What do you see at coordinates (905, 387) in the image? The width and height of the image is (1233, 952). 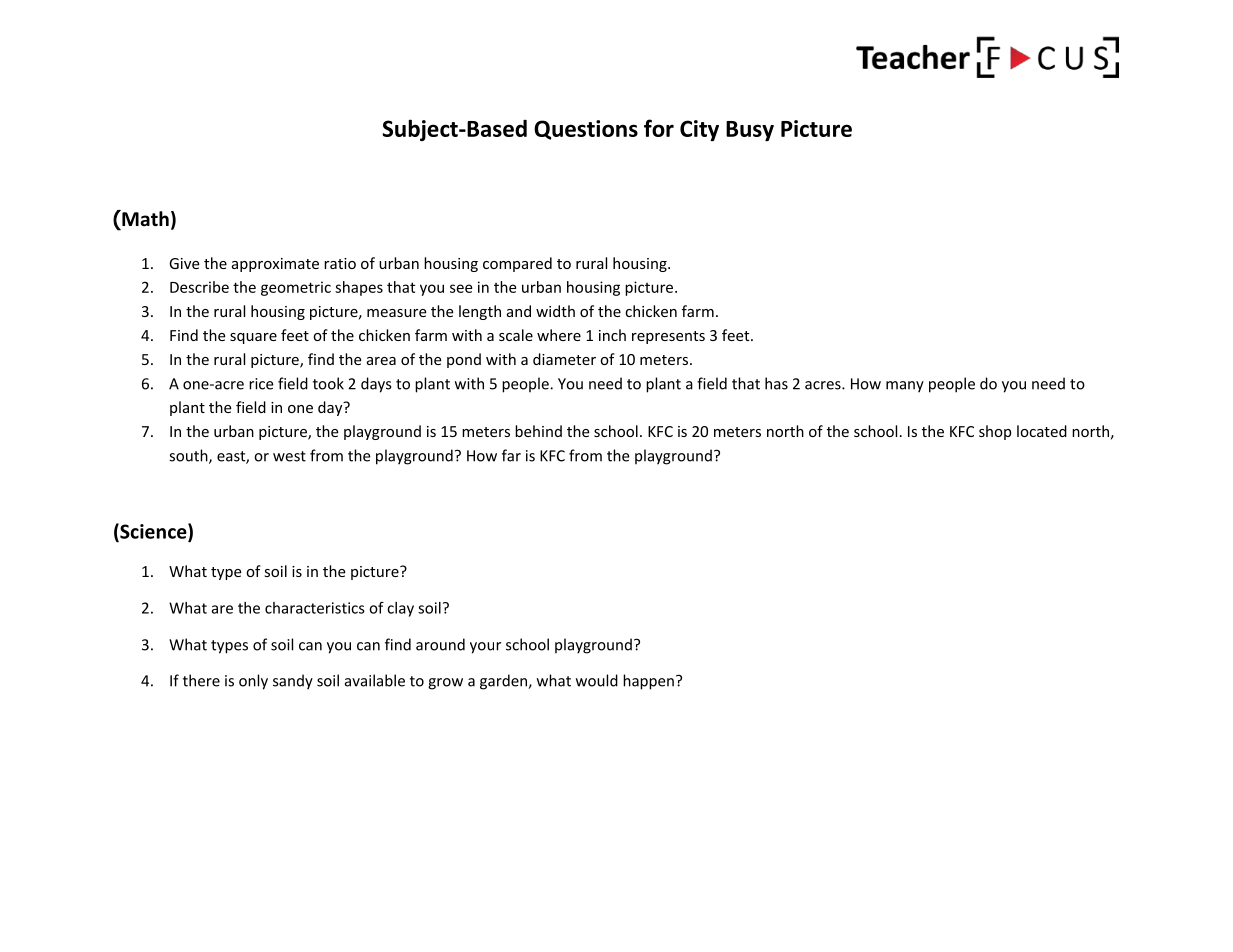 I see `many` at bounding box center [905, 387].
